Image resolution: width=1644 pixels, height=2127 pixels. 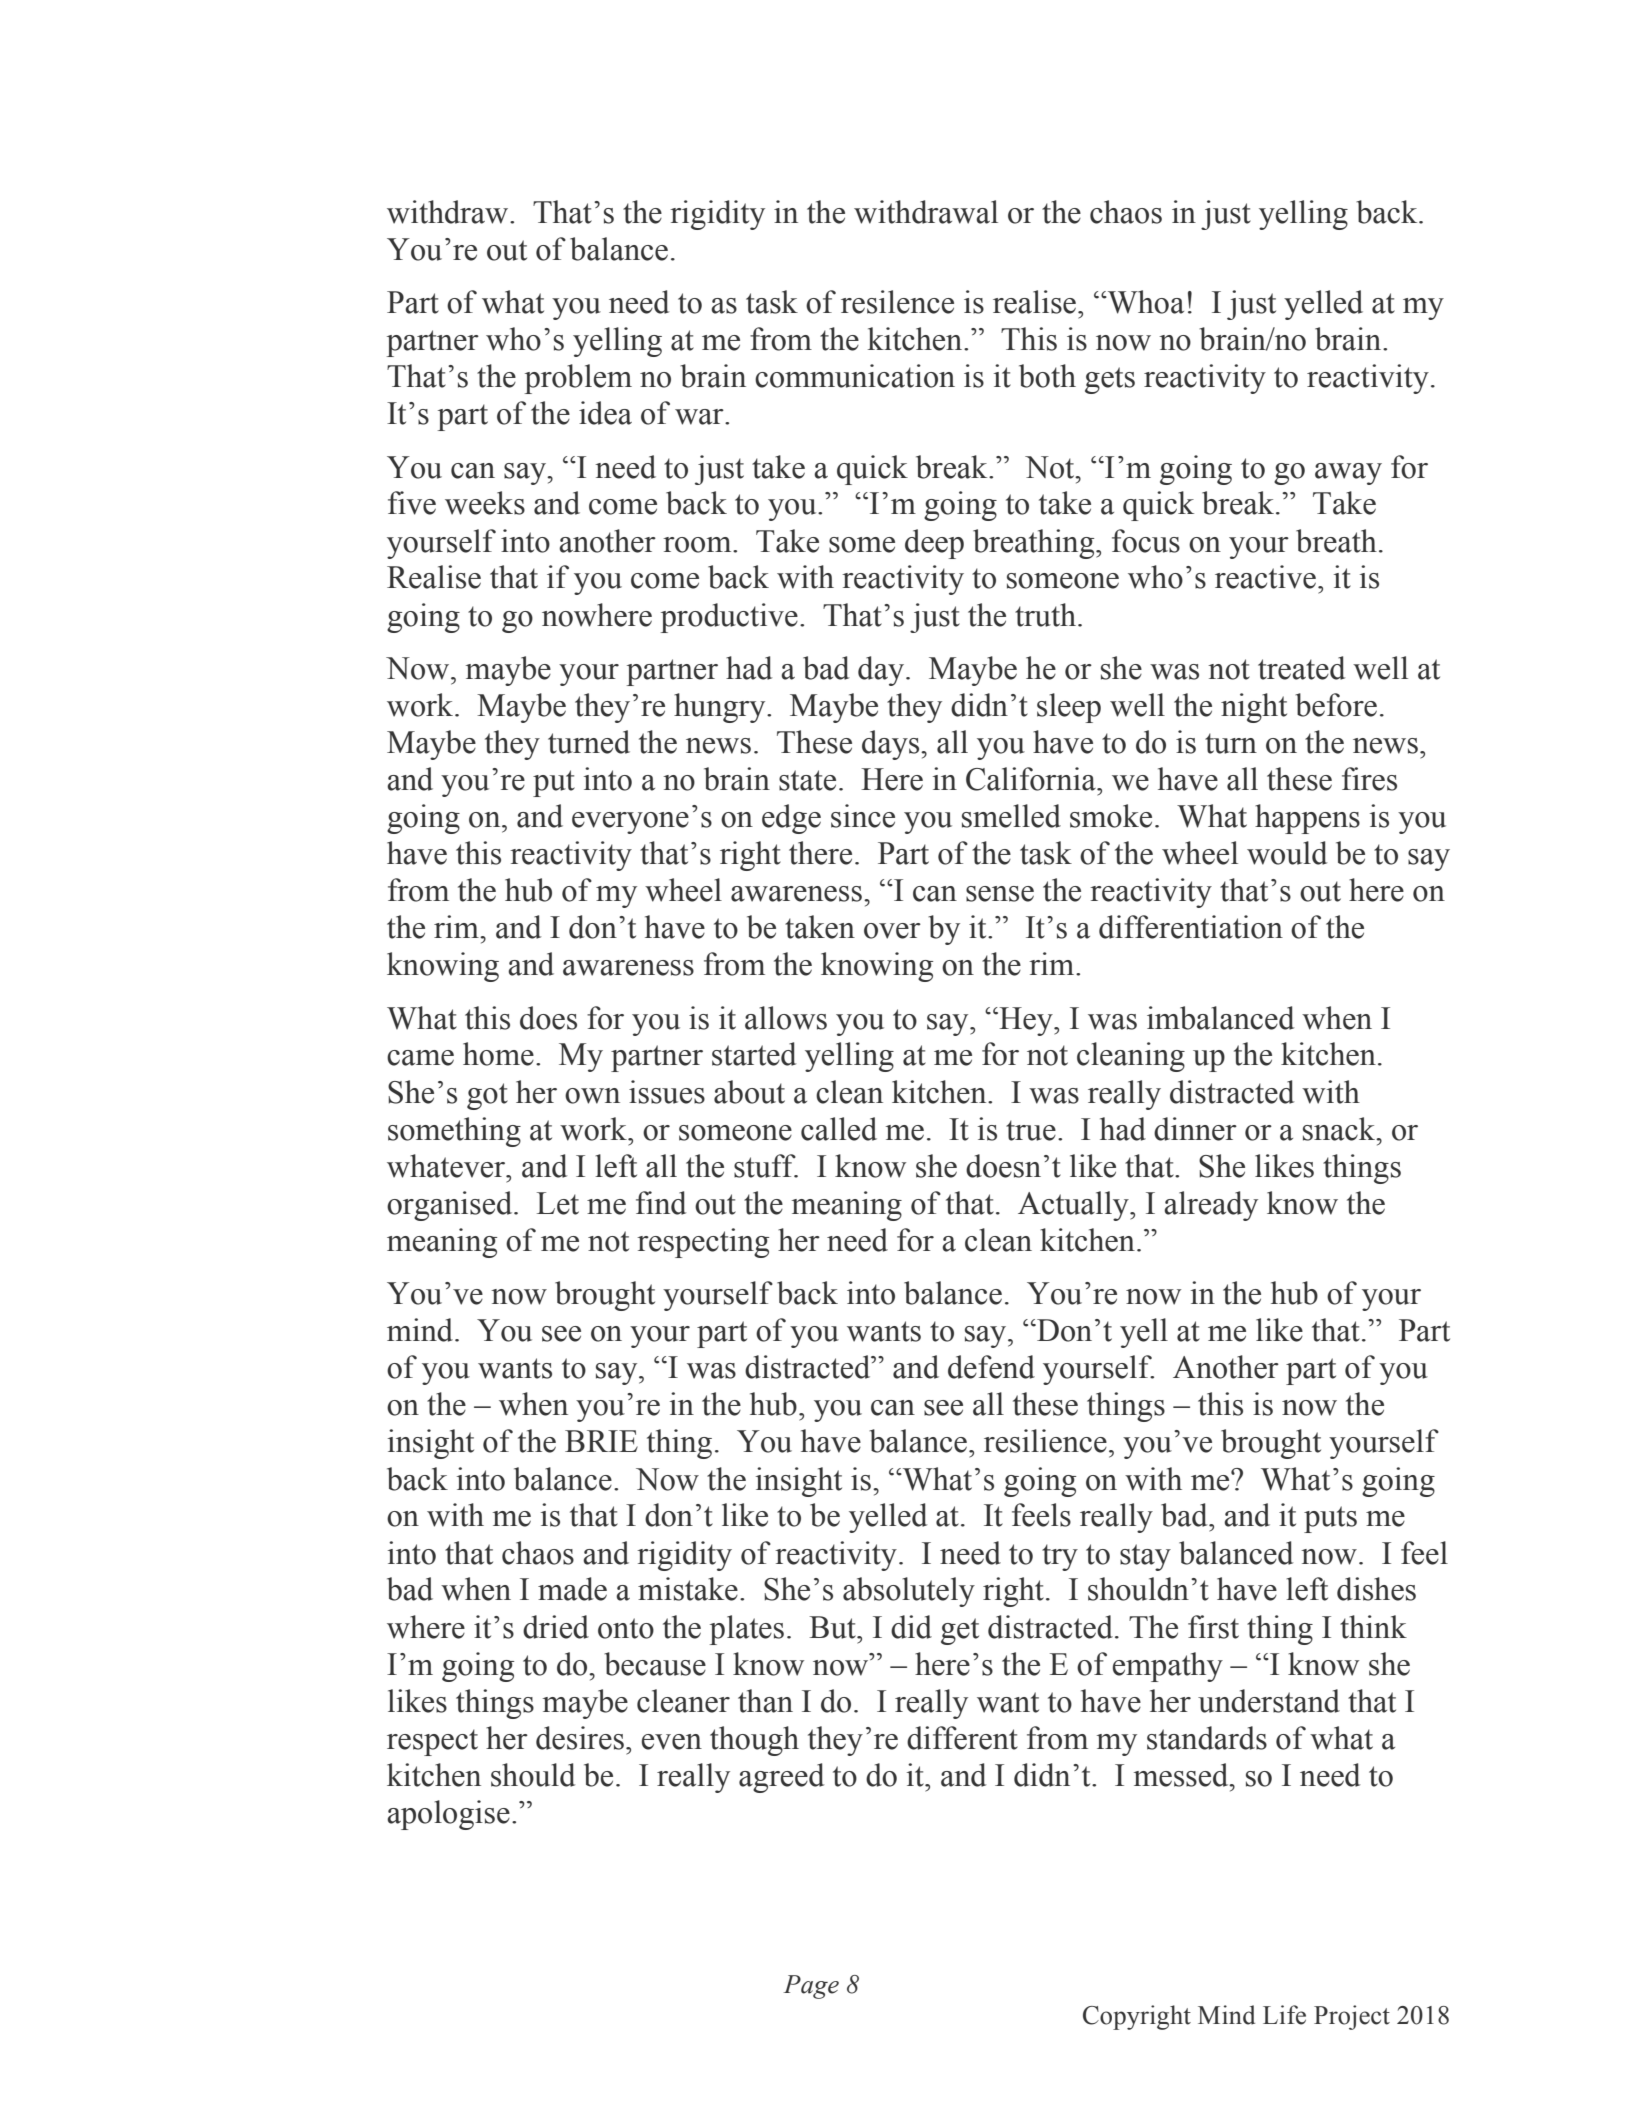 I want to click on over, so click(x=892, y=931).
